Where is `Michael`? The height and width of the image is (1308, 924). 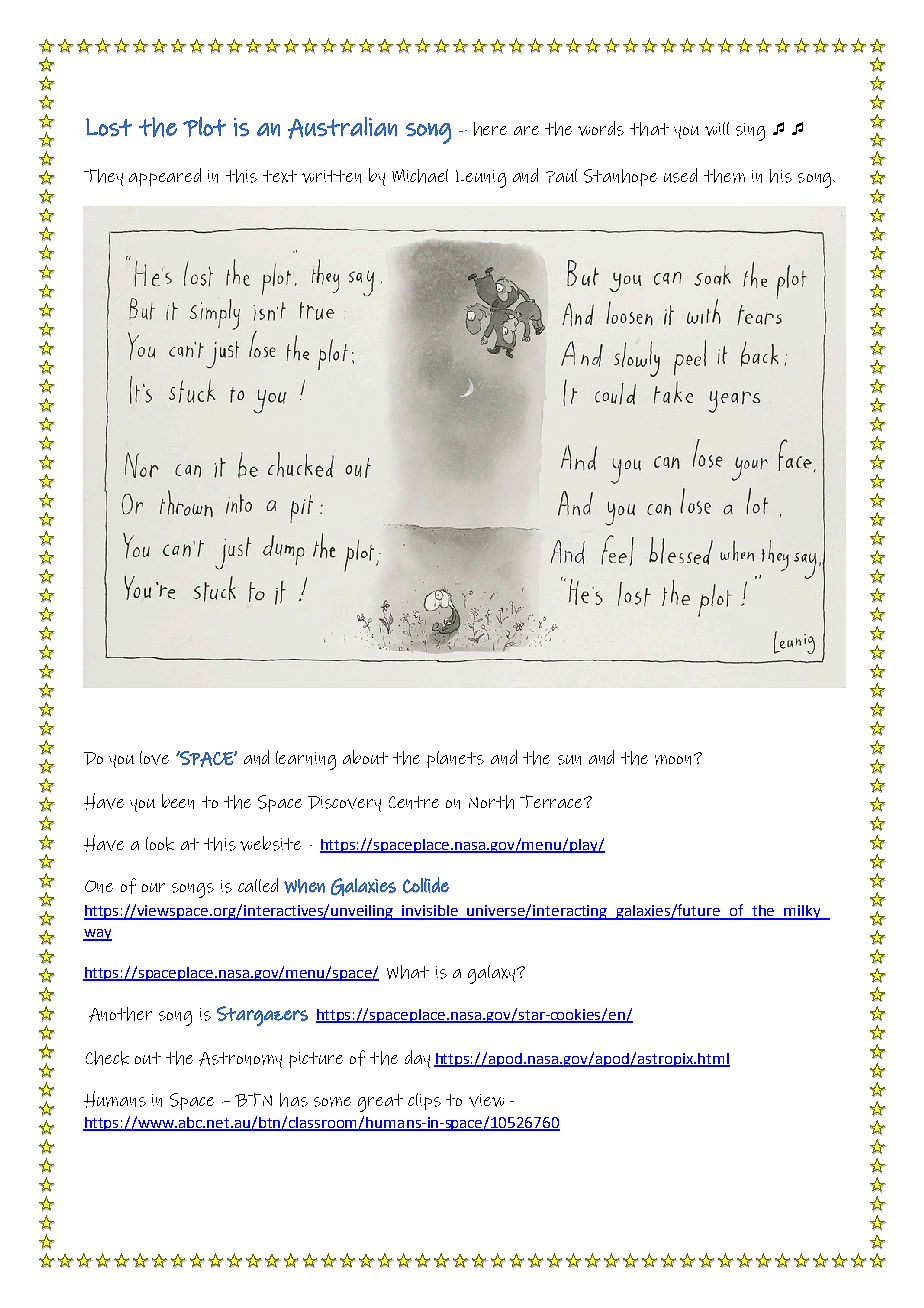 Michael is located at coordinates (420, 176).
